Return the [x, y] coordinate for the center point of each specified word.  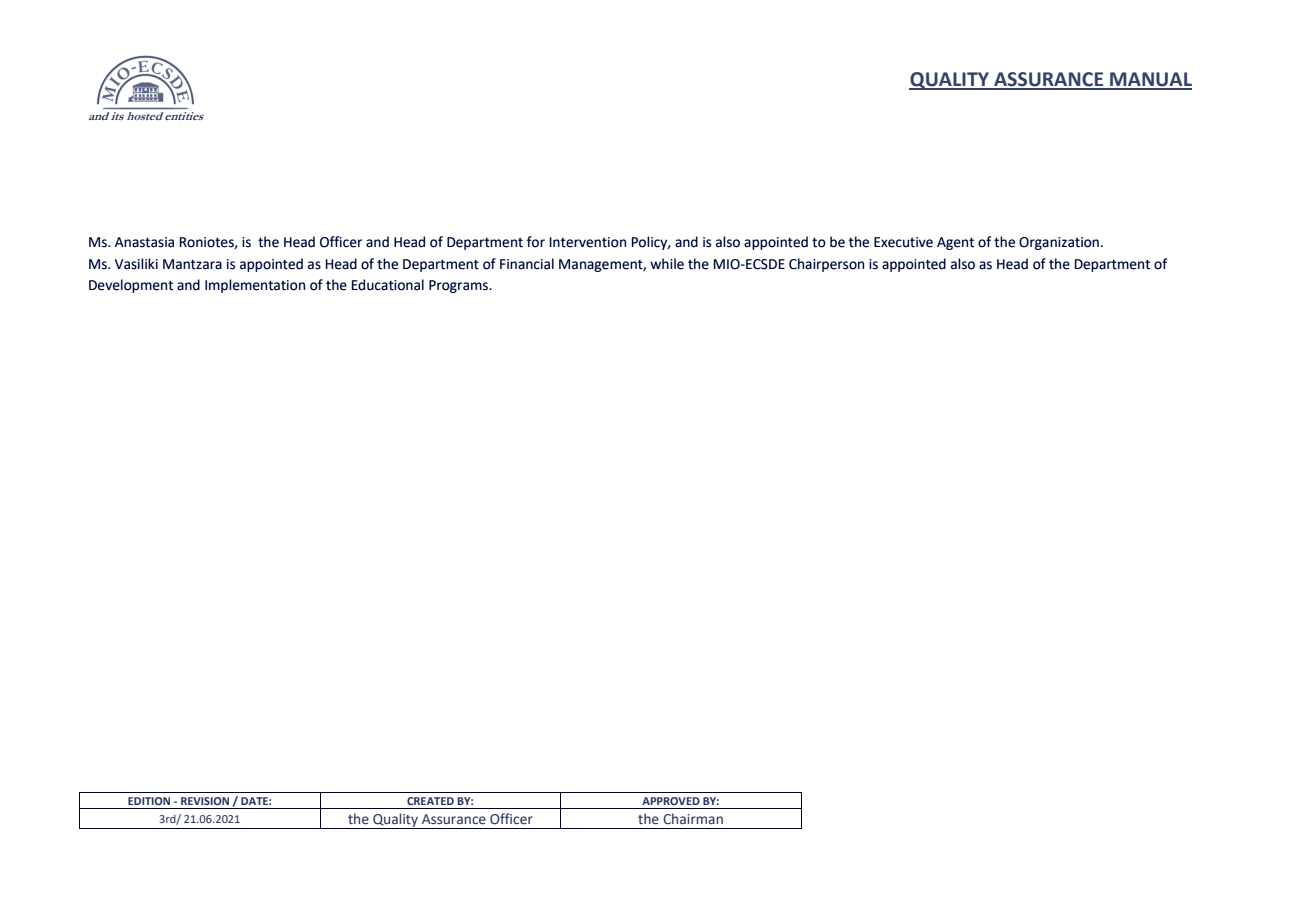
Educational [388, 285]
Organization [1060, 243]
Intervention [588, 242]
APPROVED [671, 801]
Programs [460, 286]
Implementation [255, 286]
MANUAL [1150, 80]
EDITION [149, 801]
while [667, 264]
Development [131, 286]
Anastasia [144, 242]
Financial [527, 264]
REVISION [205, 801]
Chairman [693, 818]
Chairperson [826, 265]
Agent [955, 243]
